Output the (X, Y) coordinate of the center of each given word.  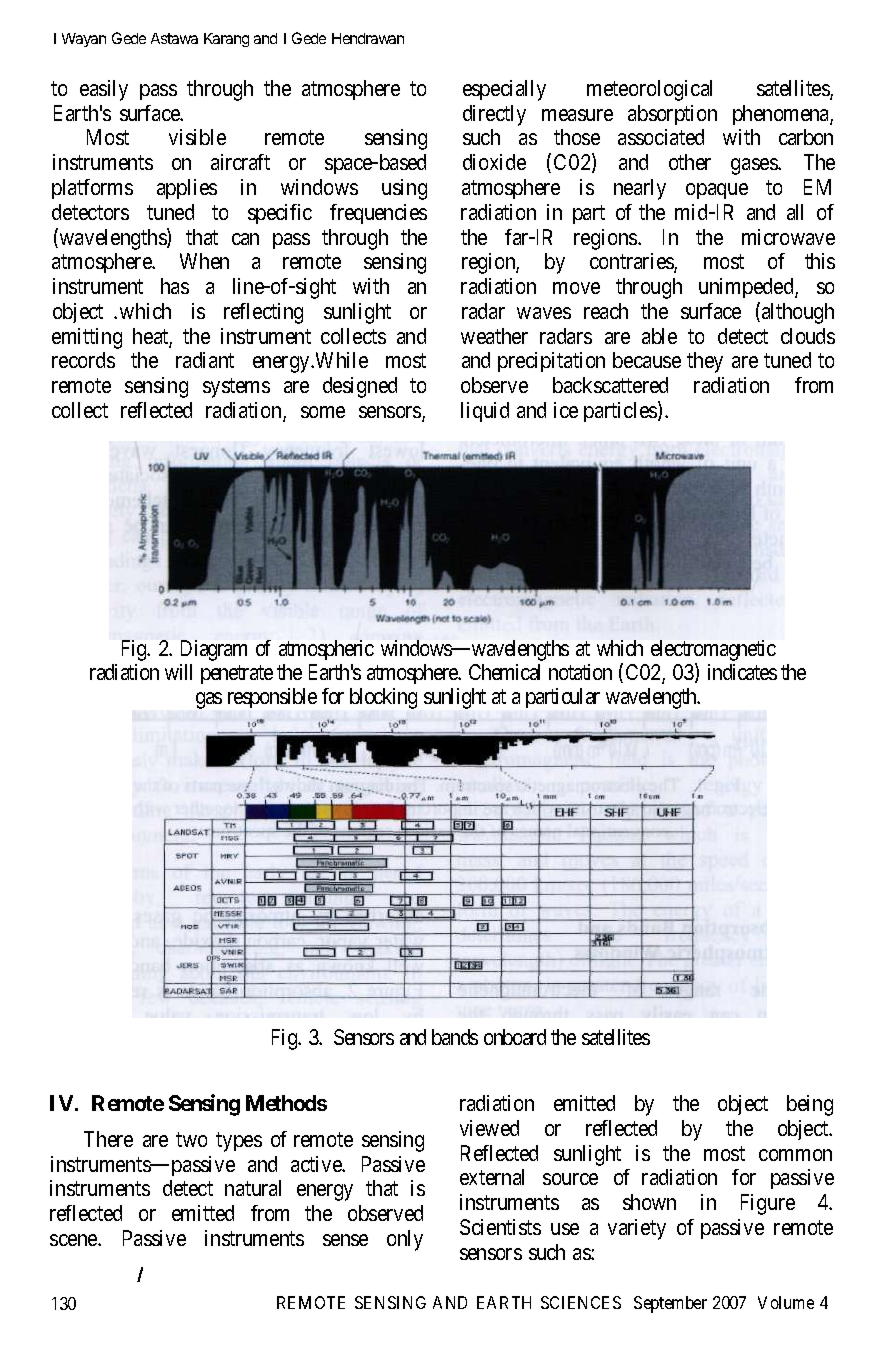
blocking (383, 698)
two (191, 1139)
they (705, 362)
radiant (205, 360)
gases (755, 166)
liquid (485, 412)
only (405, 1240)
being (810, 1105)
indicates (742, 672)
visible (197, 137)
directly (494, 115)
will (178, 672)
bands (455, 1037)
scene (74, 1240)
